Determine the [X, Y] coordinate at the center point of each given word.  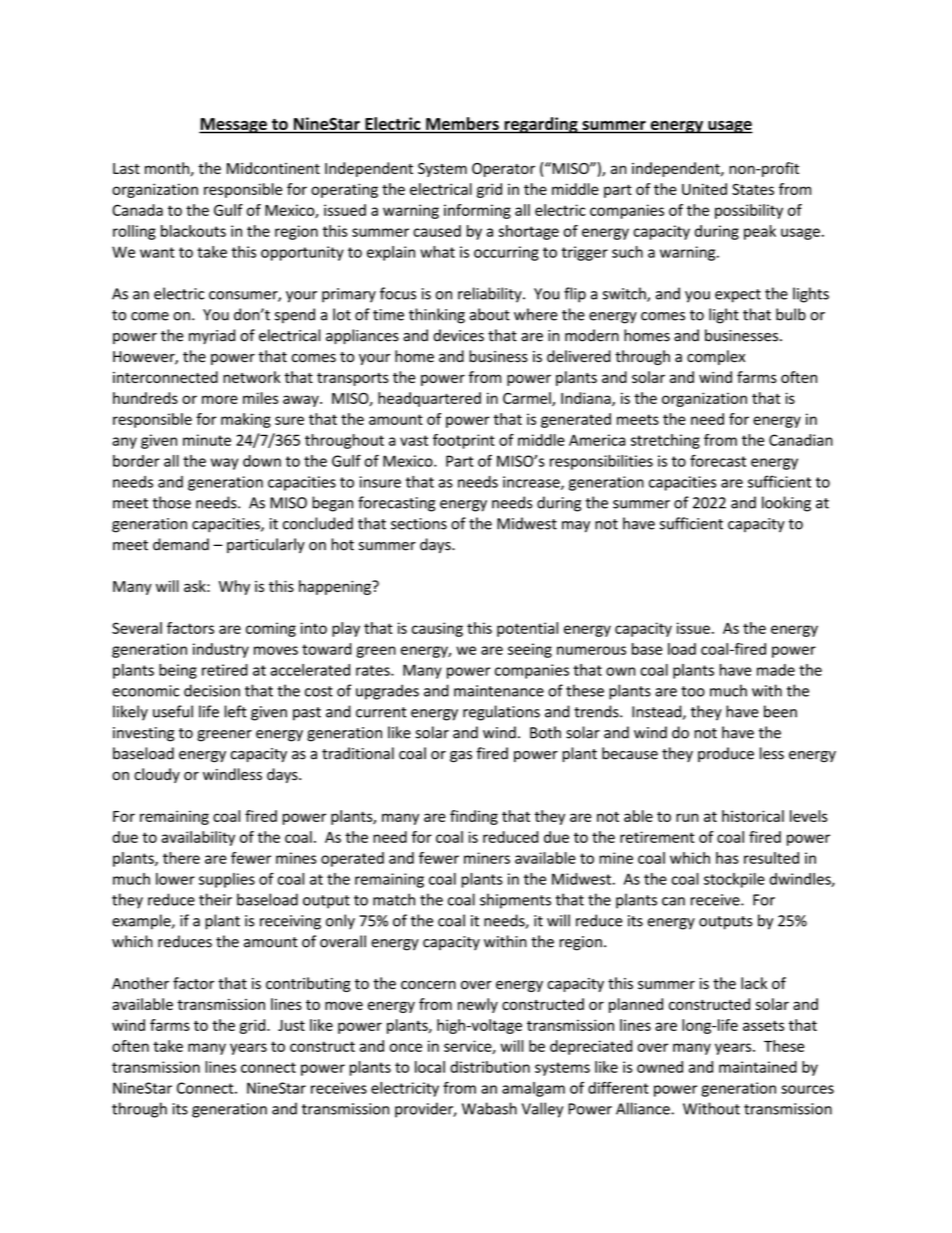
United [704, 189]
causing [437, 629]
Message [234, 126]
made [776, 670]
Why [234, 587]
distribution [490, 1067]
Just [291, 1025]
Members [462, 123]
